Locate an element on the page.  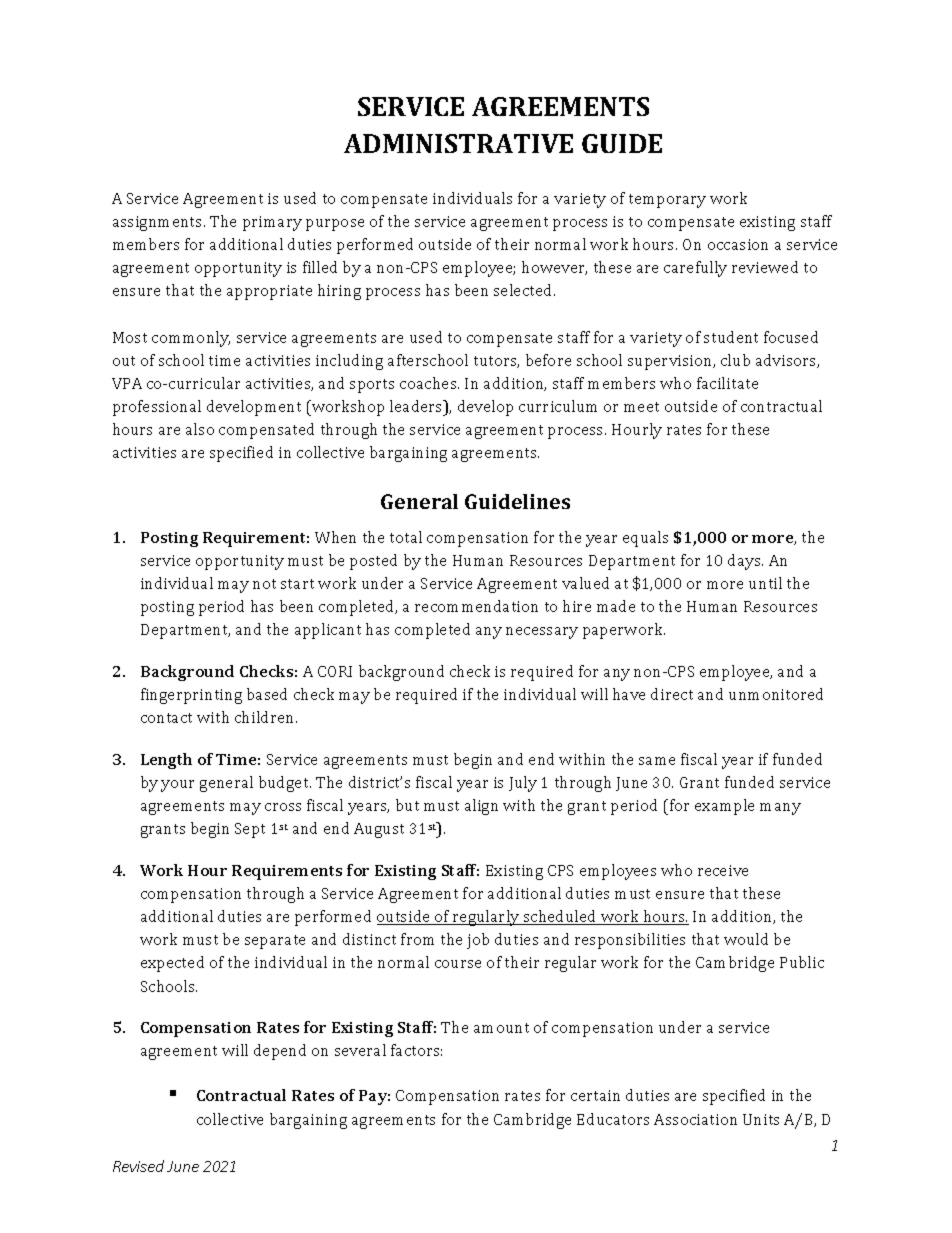
receive is located at coordinates (723, 870).
